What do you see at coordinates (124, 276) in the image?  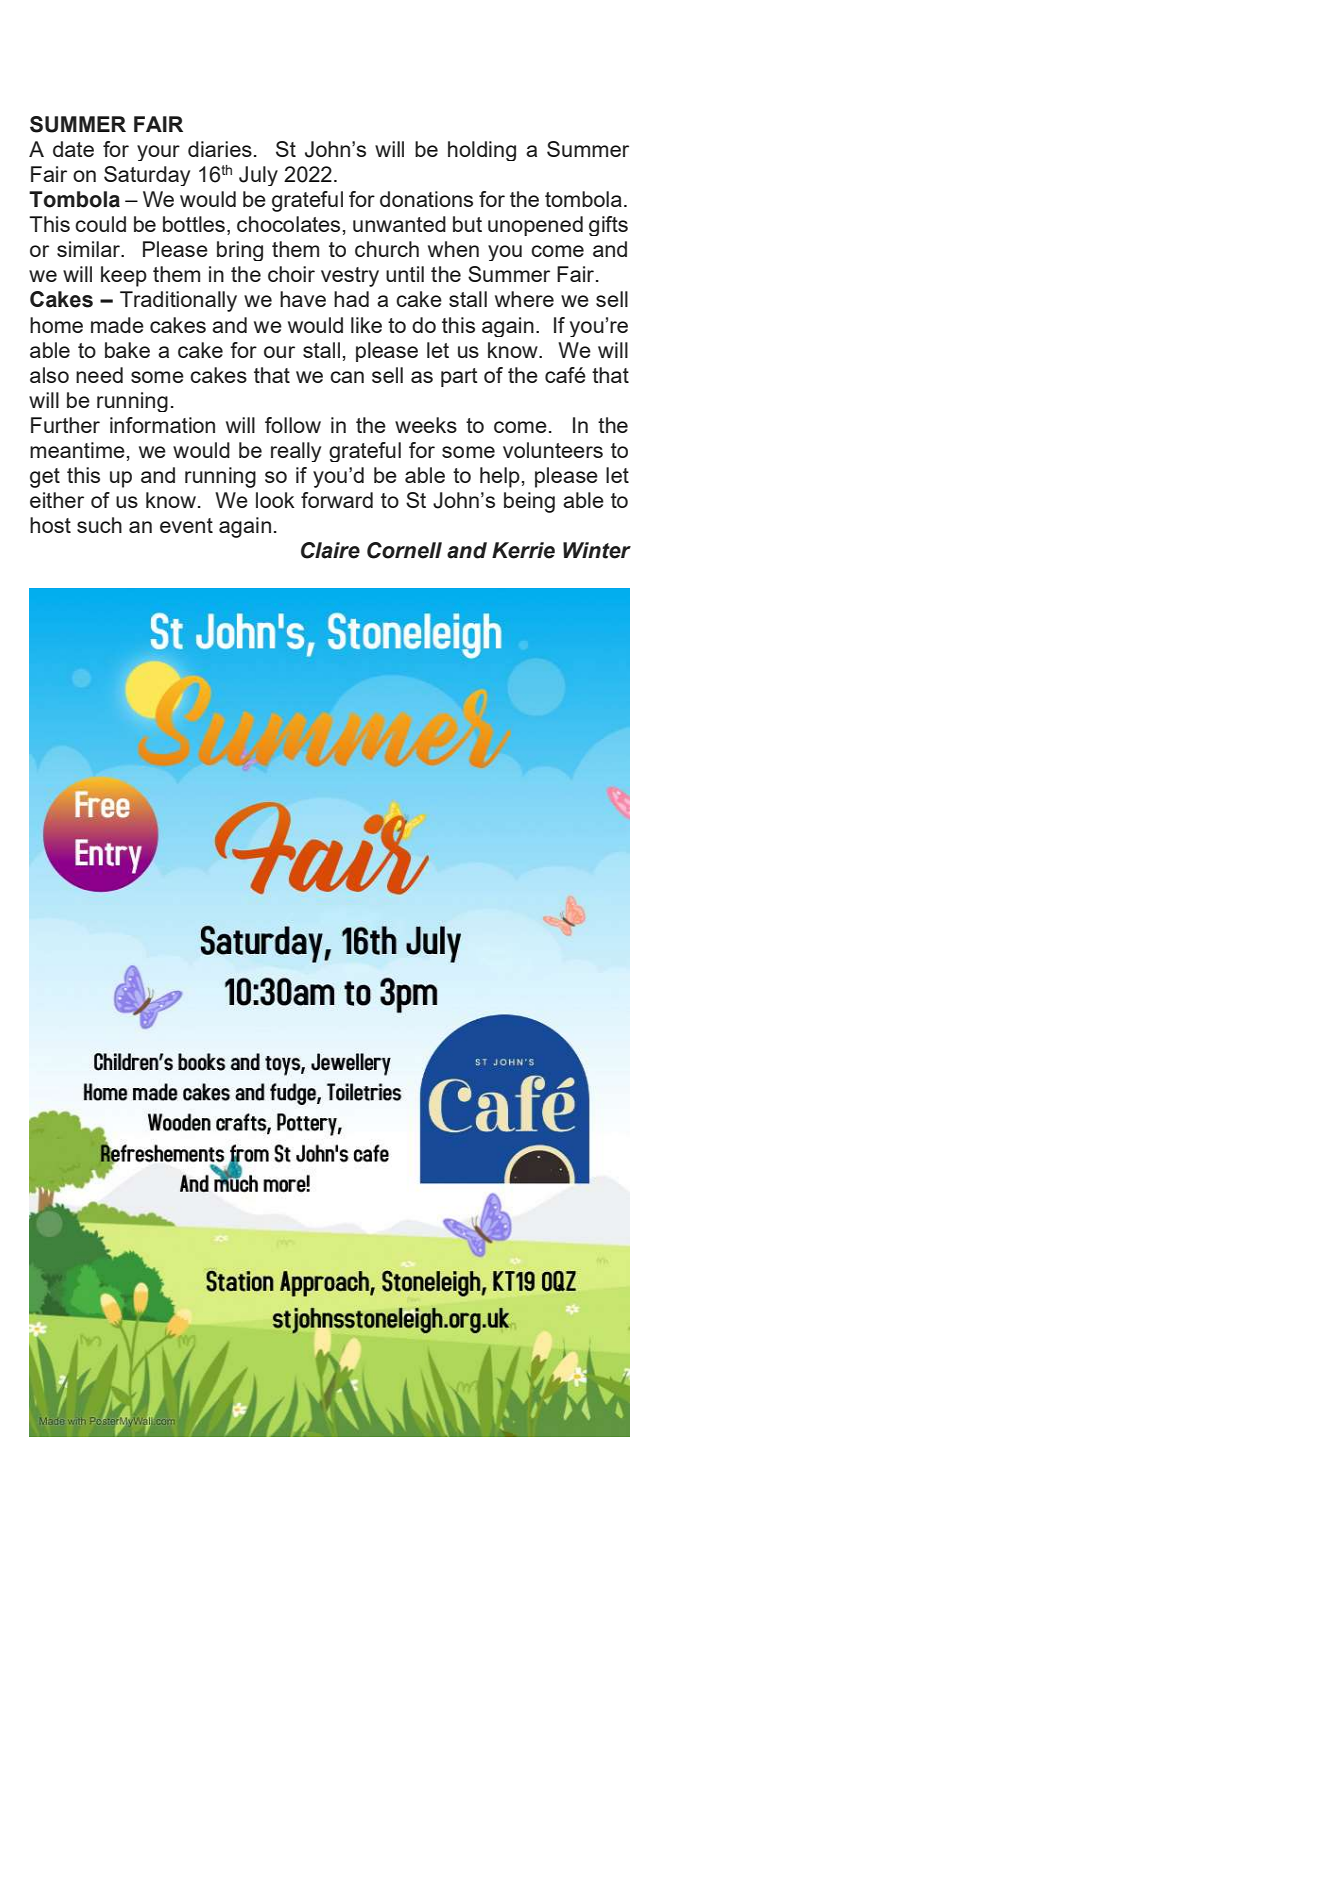 I see `keep` at bounding box center [124, 276].
